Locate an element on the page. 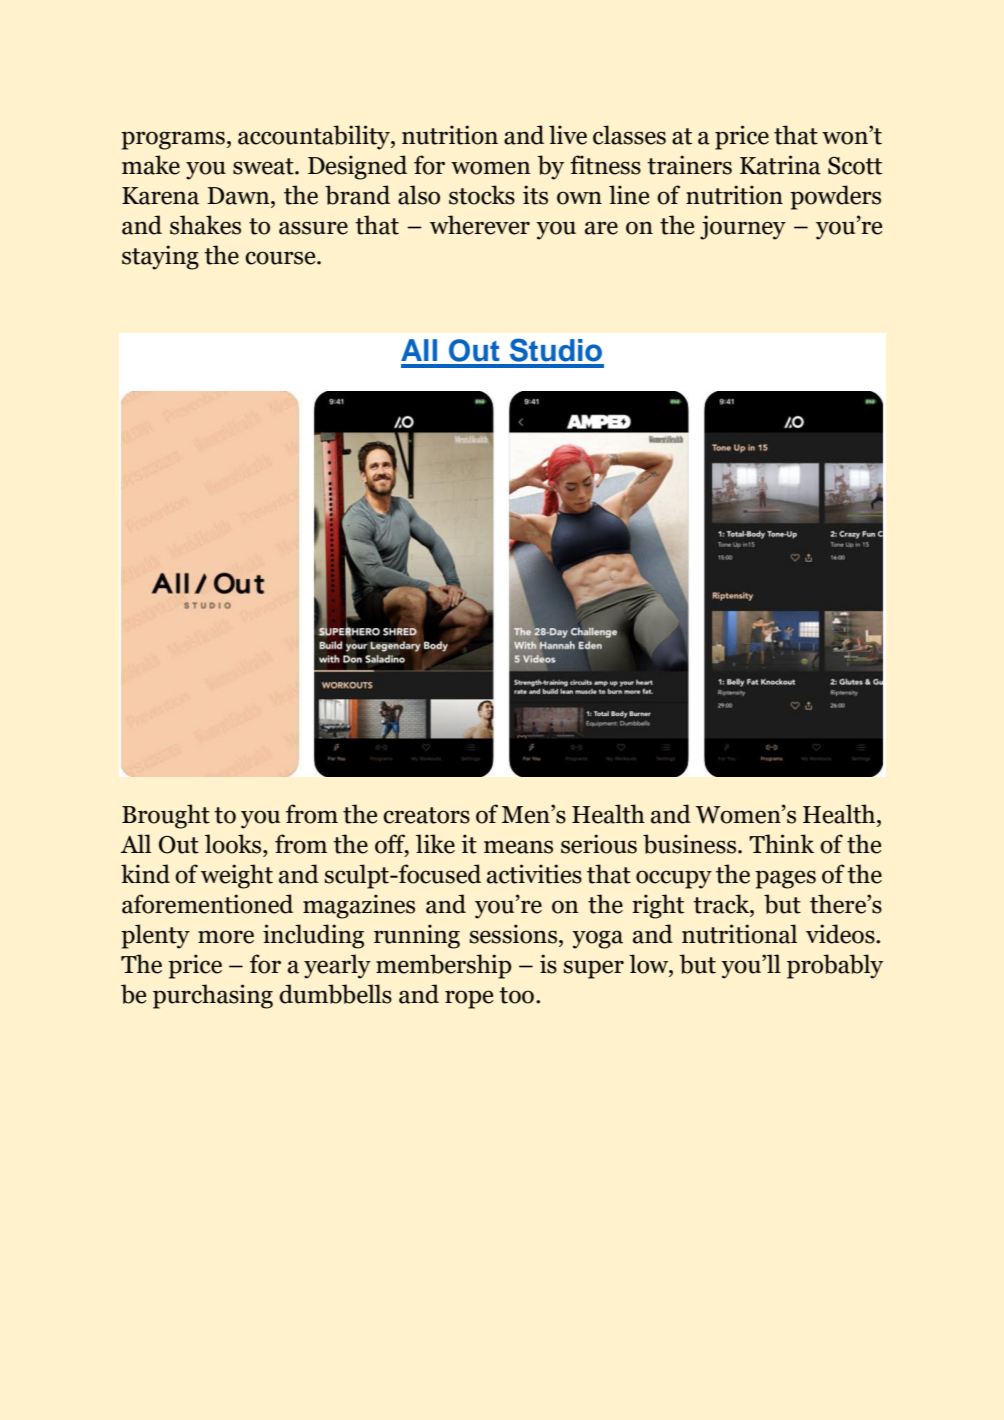 The width and height of the image is (1004, 1420). sweat is located at coordinates (264, 166).
